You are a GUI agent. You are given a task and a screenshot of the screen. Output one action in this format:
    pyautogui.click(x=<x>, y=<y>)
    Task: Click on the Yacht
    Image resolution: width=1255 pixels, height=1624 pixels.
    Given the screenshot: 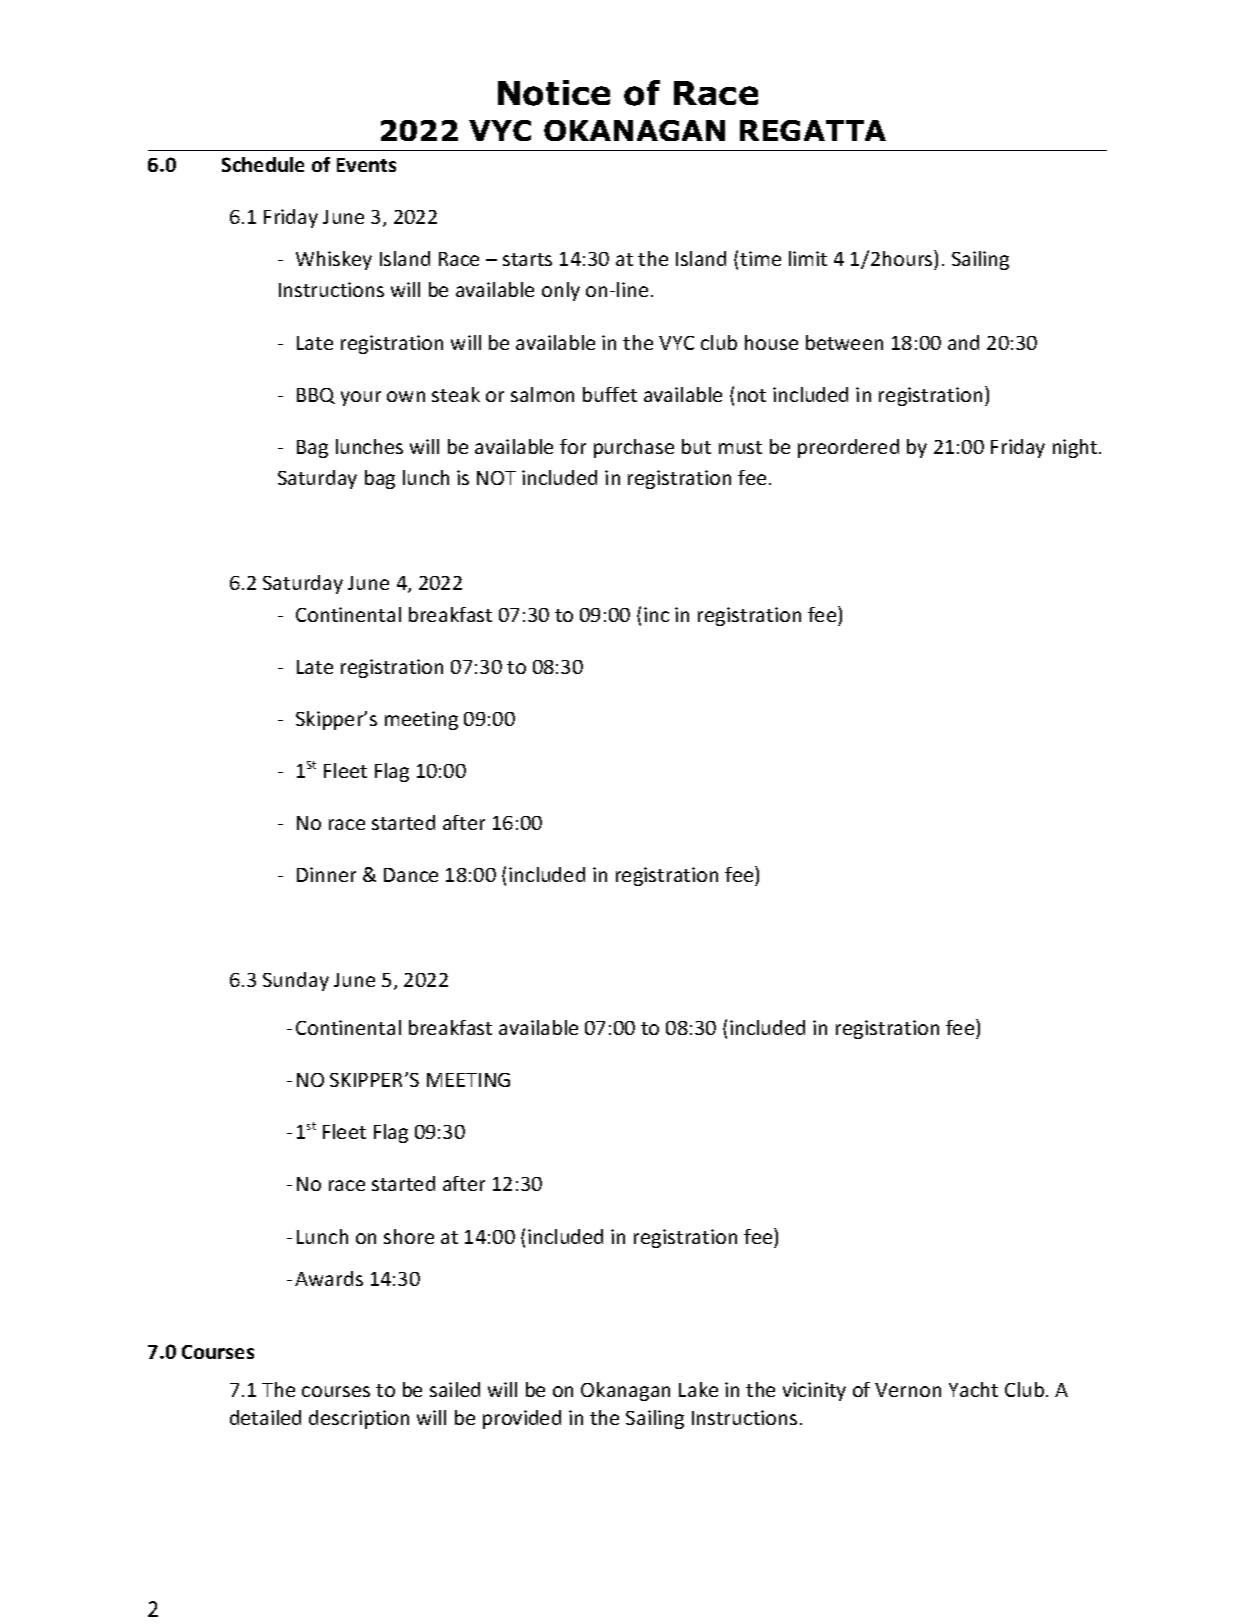 What is the action you would take?
    pyautogui.click(x=973, y=1389)
